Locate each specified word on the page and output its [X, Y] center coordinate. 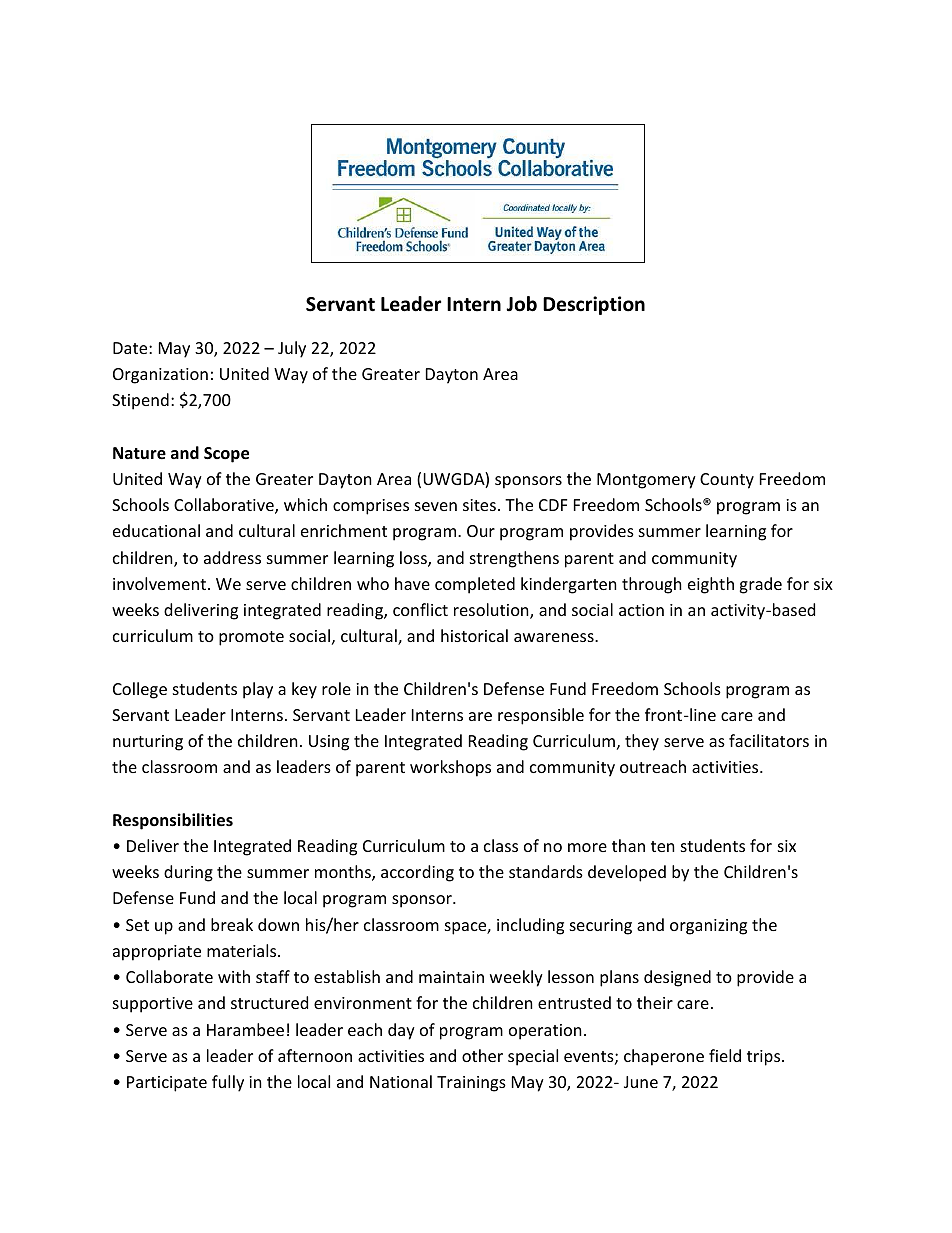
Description [594, 305]
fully [228, 1083]
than [628, 845]
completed [475, 585]
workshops [450, 768]
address [232, 557]
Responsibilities [173, 821]
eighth [711, 585]
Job [521, 304]
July [292, 349]
